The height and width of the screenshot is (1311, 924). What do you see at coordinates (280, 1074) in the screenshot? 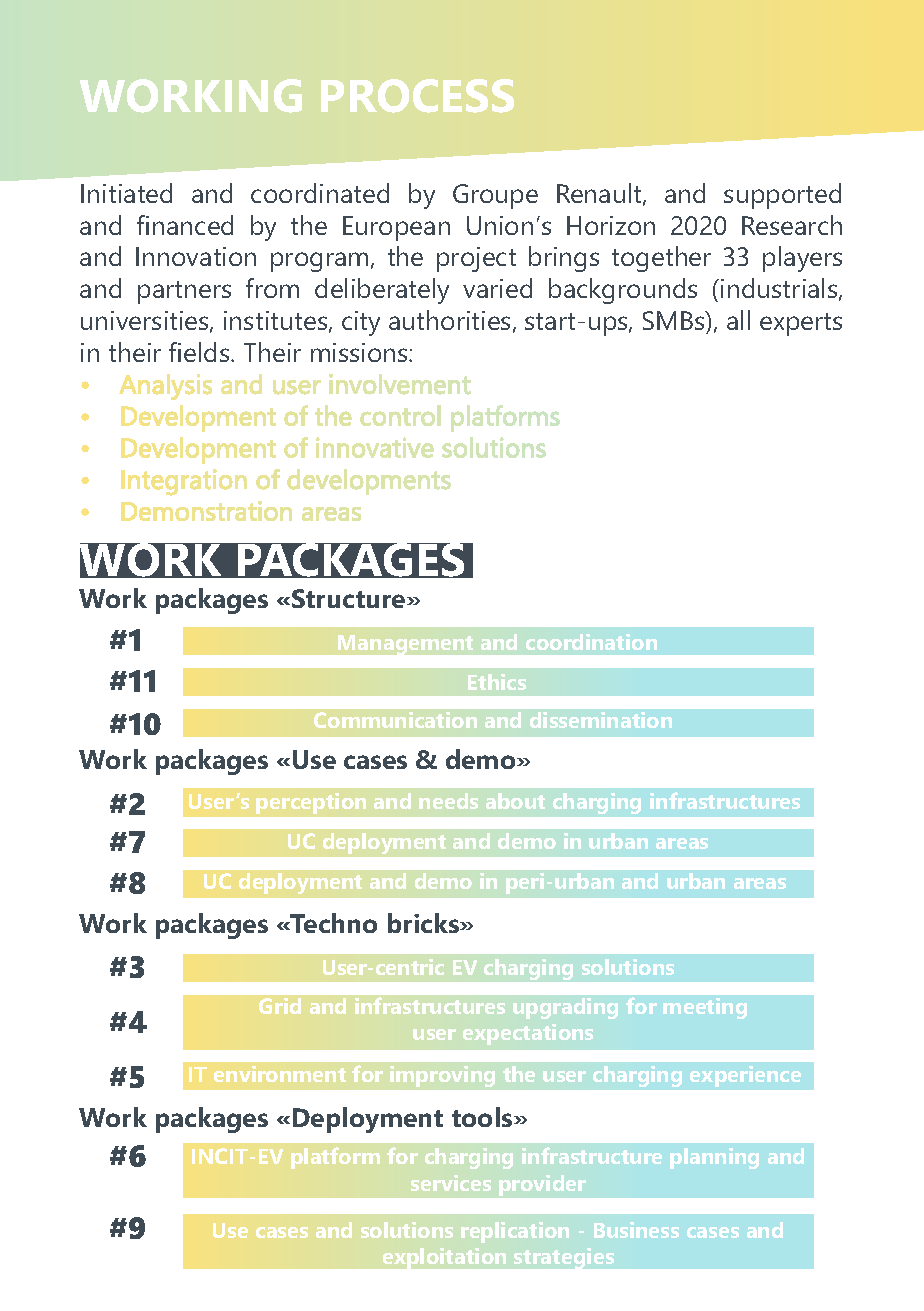
I see `environment` at bounding box center [280, 1074].
